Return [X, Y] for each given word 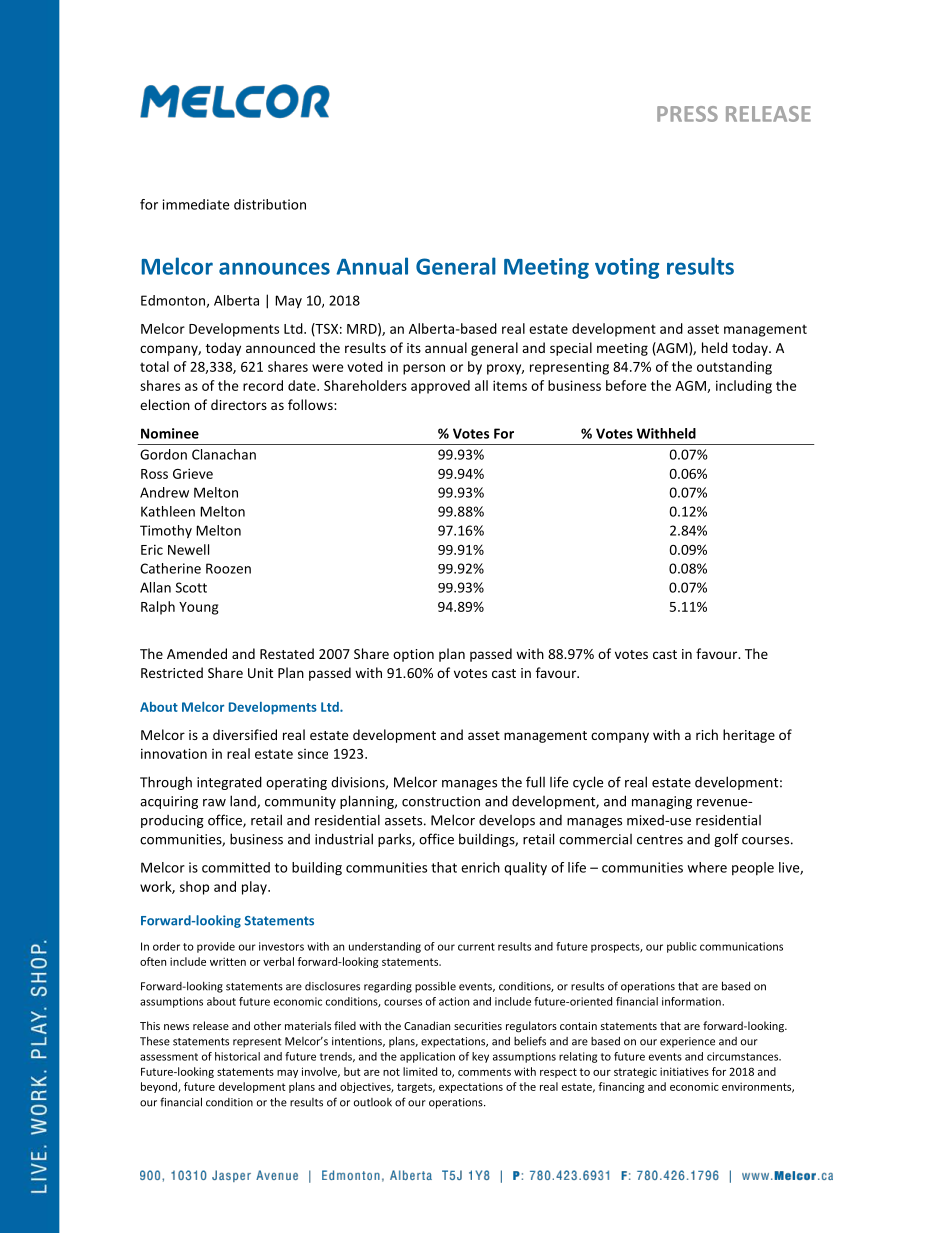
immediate [196, 204]
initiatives [684, 1071]
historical [237, 1056]
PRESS [687, 114]
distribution [270, 204]
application [427, 1057]
